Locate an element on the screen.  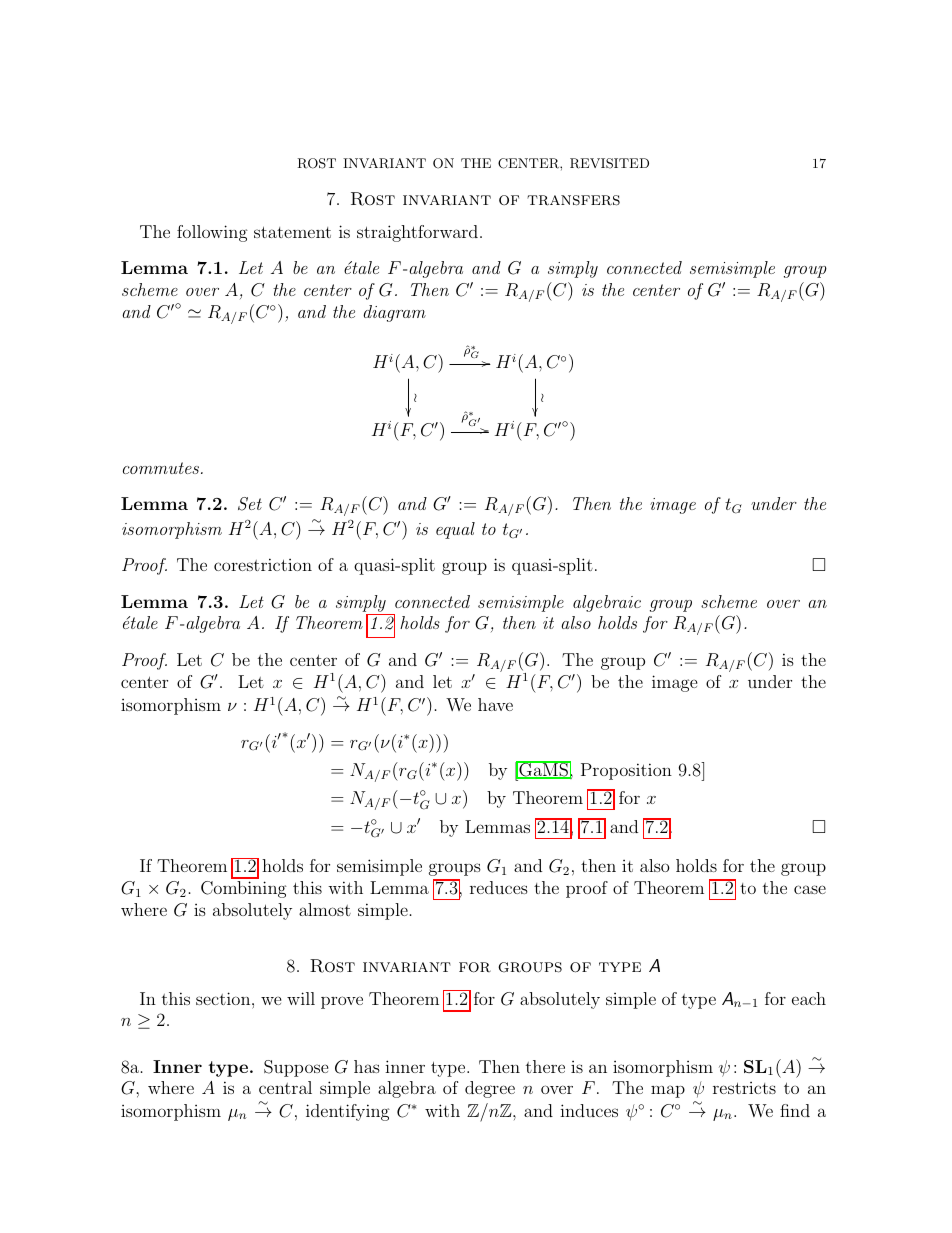
Set is located at coordinates (250, 504).
